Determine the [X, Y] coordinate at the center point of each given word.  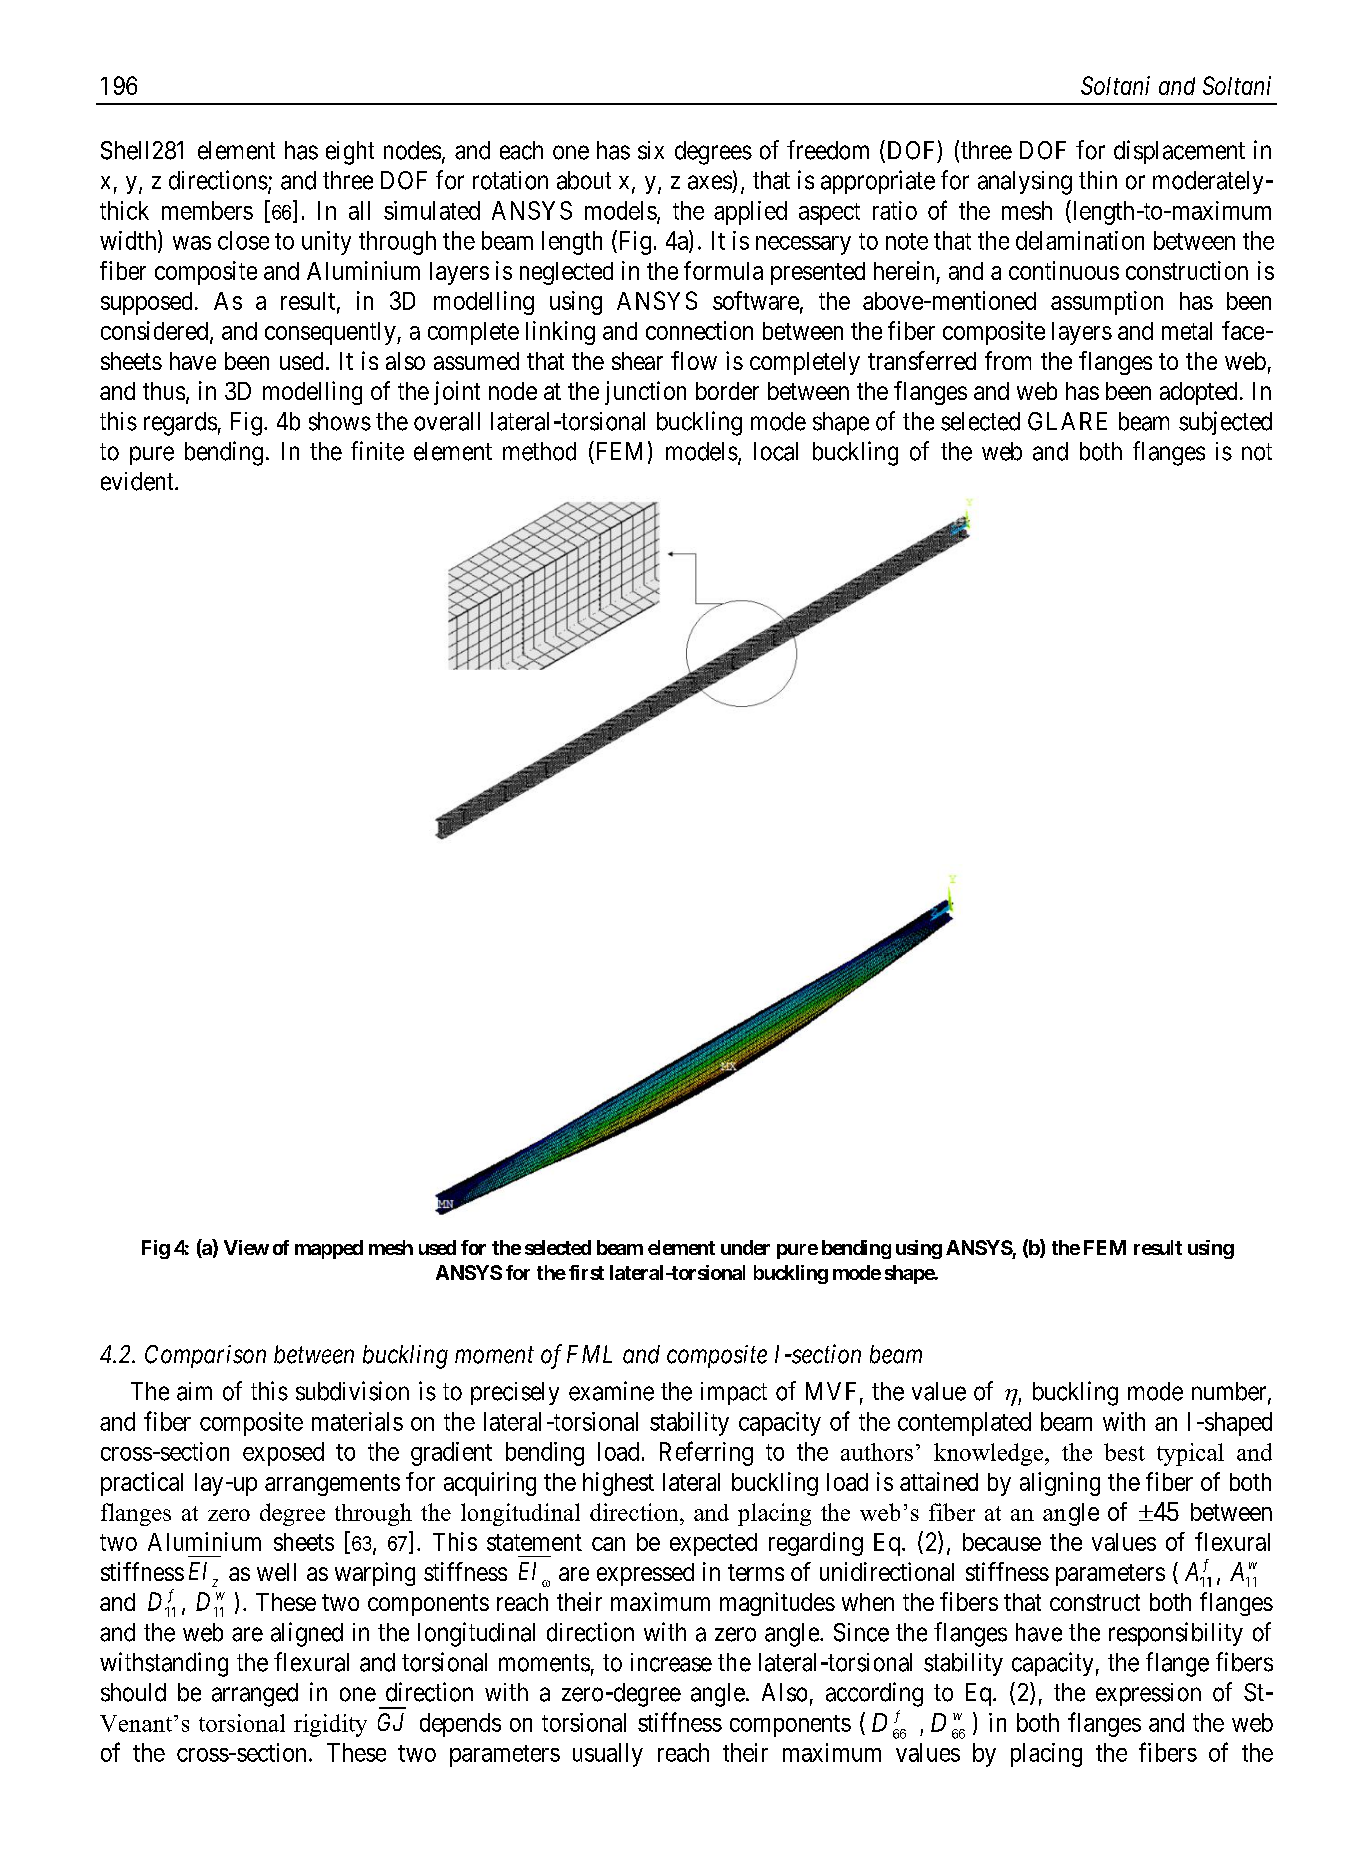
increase [671, 1662]
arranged [255, 1695]
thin [1098, 180]
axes [710, 182]
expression [1148, 1694]
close [243, 240]
